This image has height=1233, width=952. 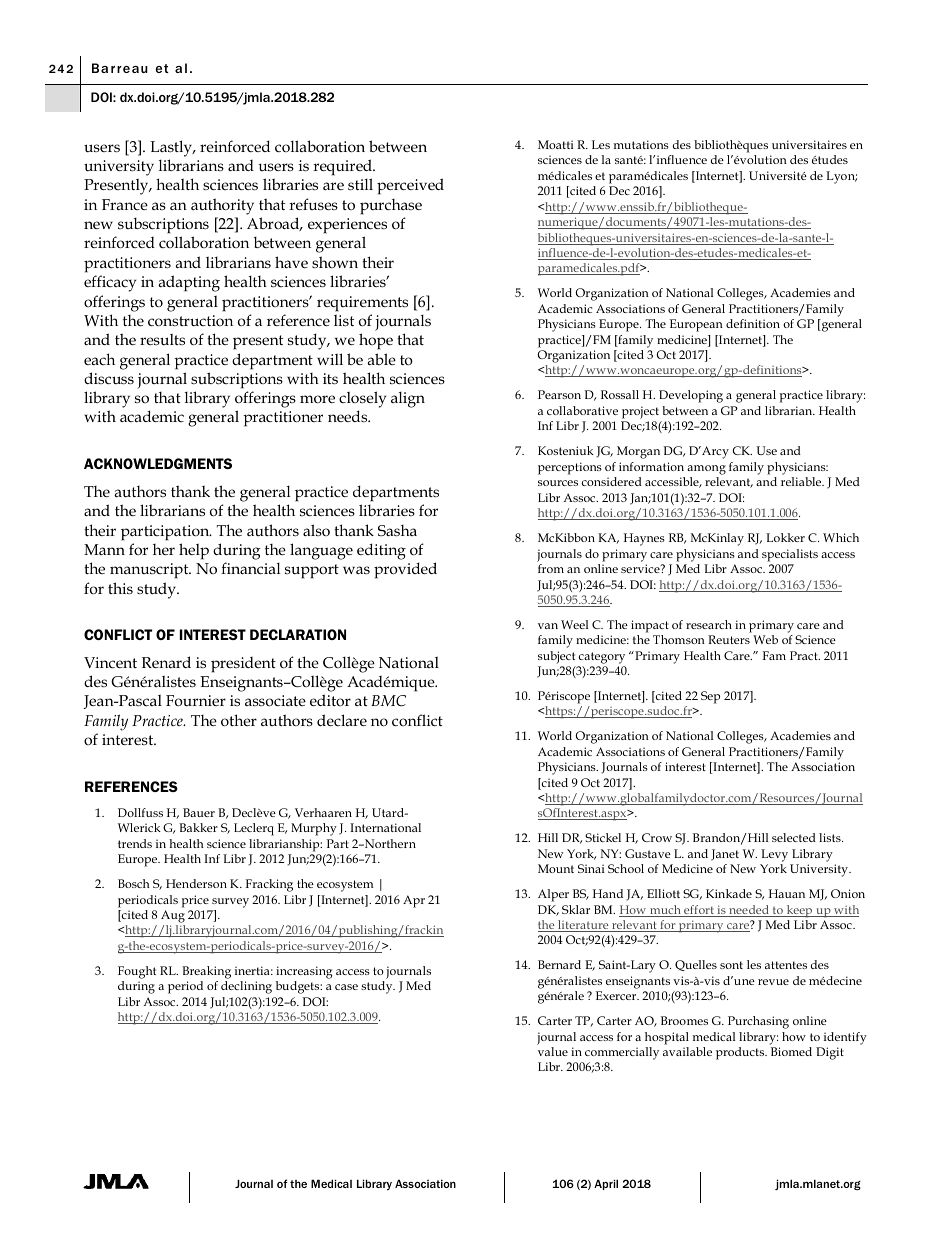 What do you see at coordinates (706, 470) in the image?
I see `among` at bounding box center [706, 470].
